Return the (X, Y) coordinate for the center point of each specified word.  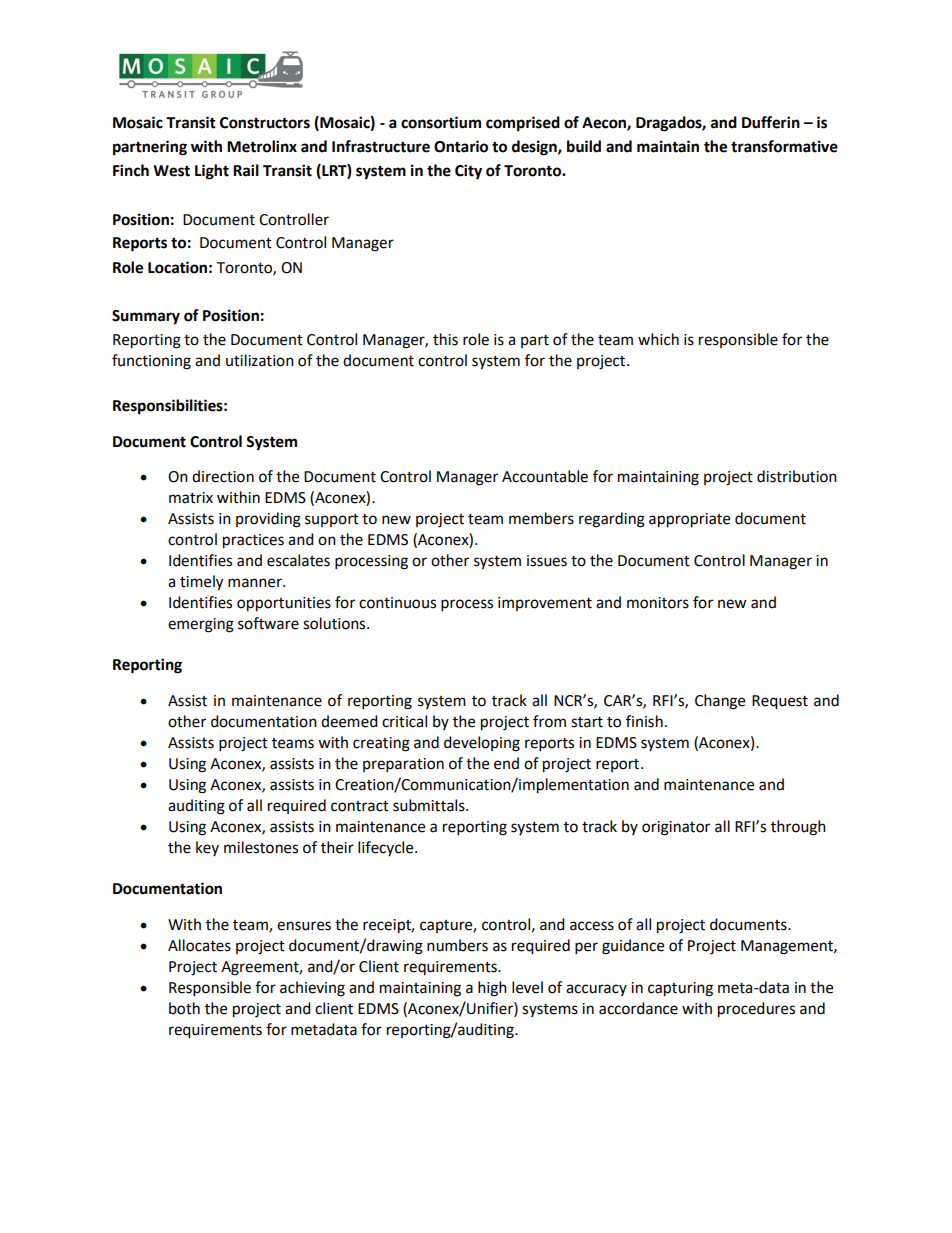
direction (223, 476)
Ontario (461, 146)
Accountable (545, 476)
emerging (201, 625)
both (184, 1008)
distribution (797, 476)
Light (212, 172)
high (492, 989)
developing (482, 744)
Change (720, 702)
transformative (784, 146)
